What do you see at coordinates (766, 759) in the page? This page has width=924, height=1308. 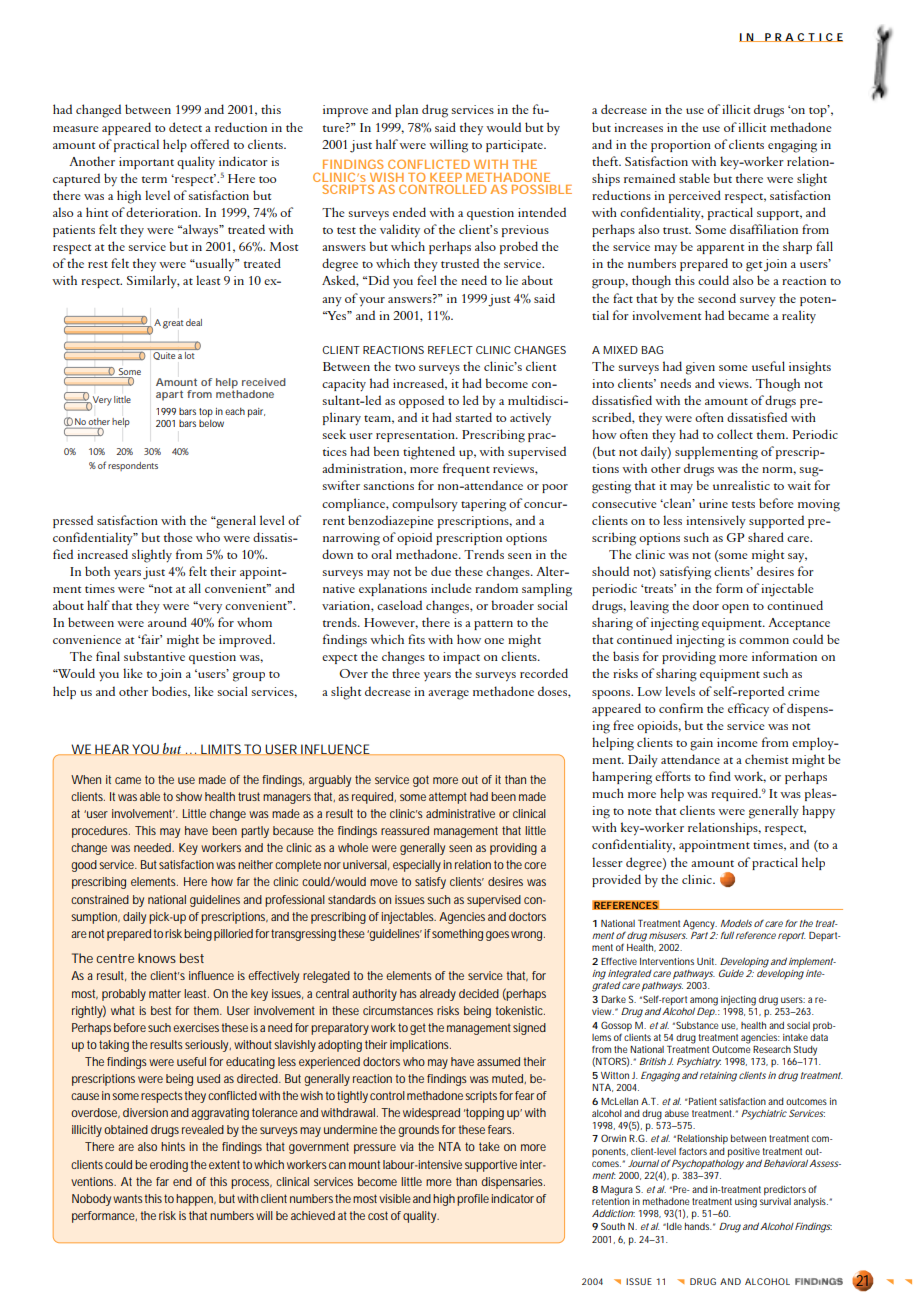 I see `chemist` at bounding box center [766, 759].
